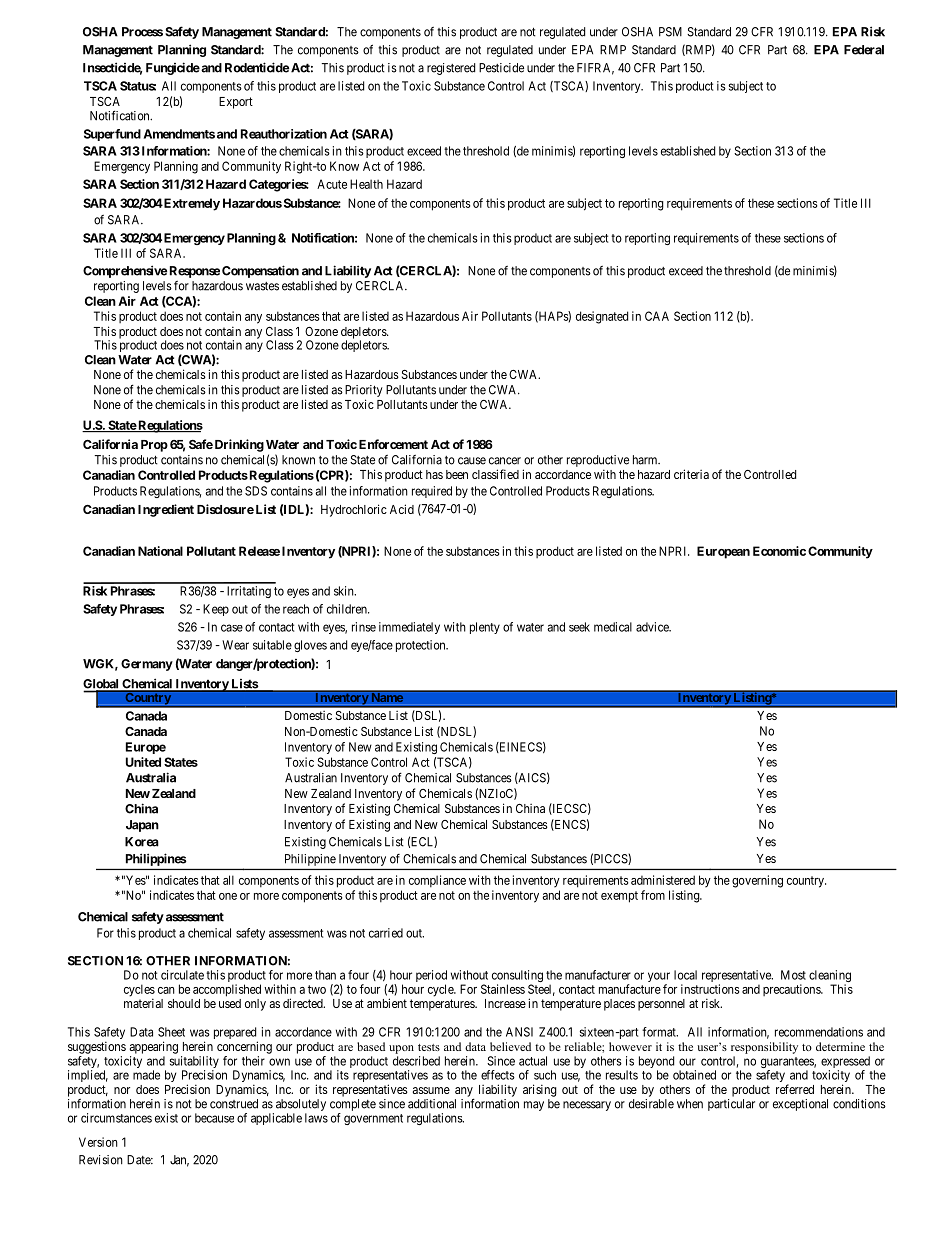  I want to click on designated, so click(602, 317).
